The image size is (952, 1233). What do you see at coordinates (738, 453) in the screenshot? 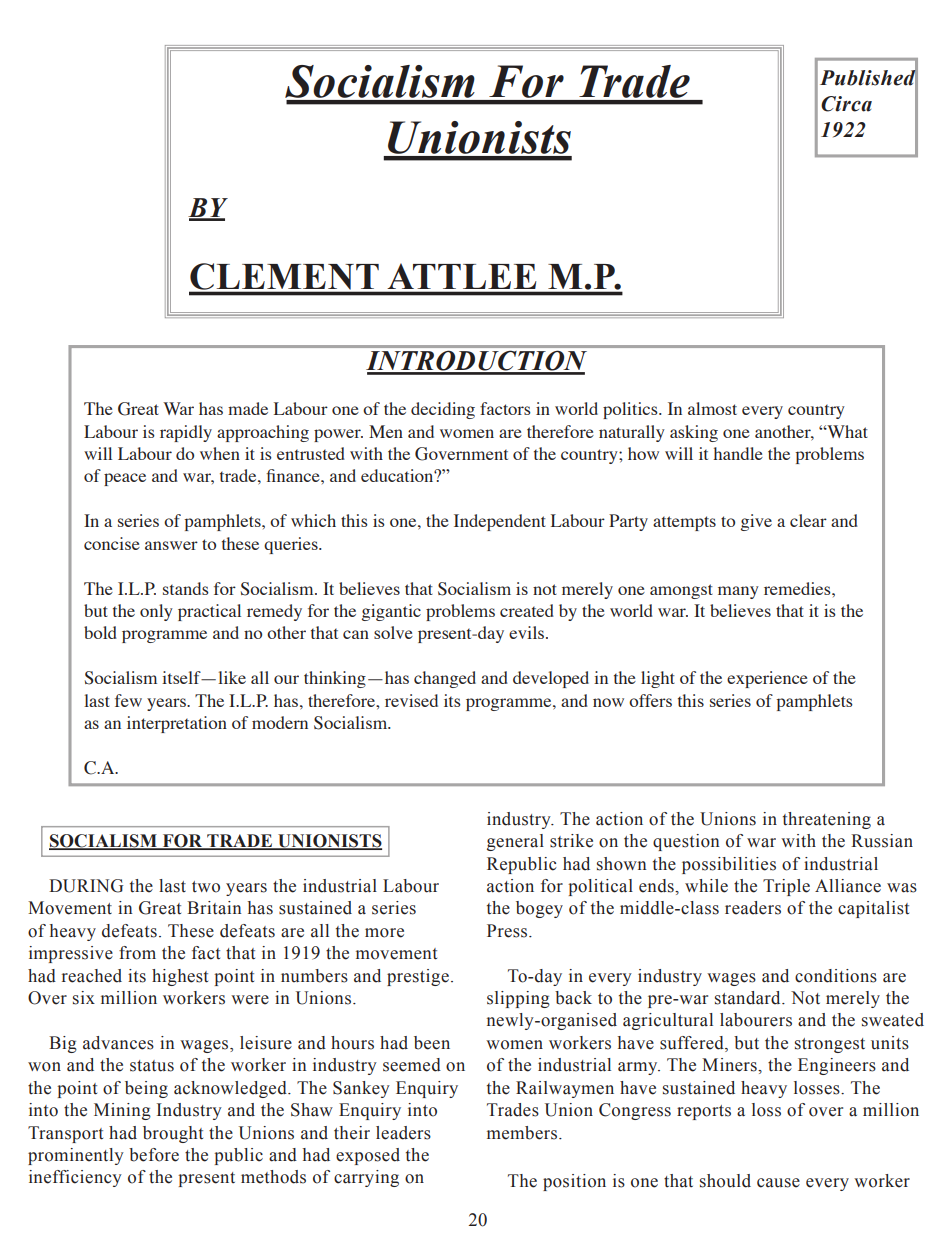
I see `handle` at bounding box center [738, 453].
